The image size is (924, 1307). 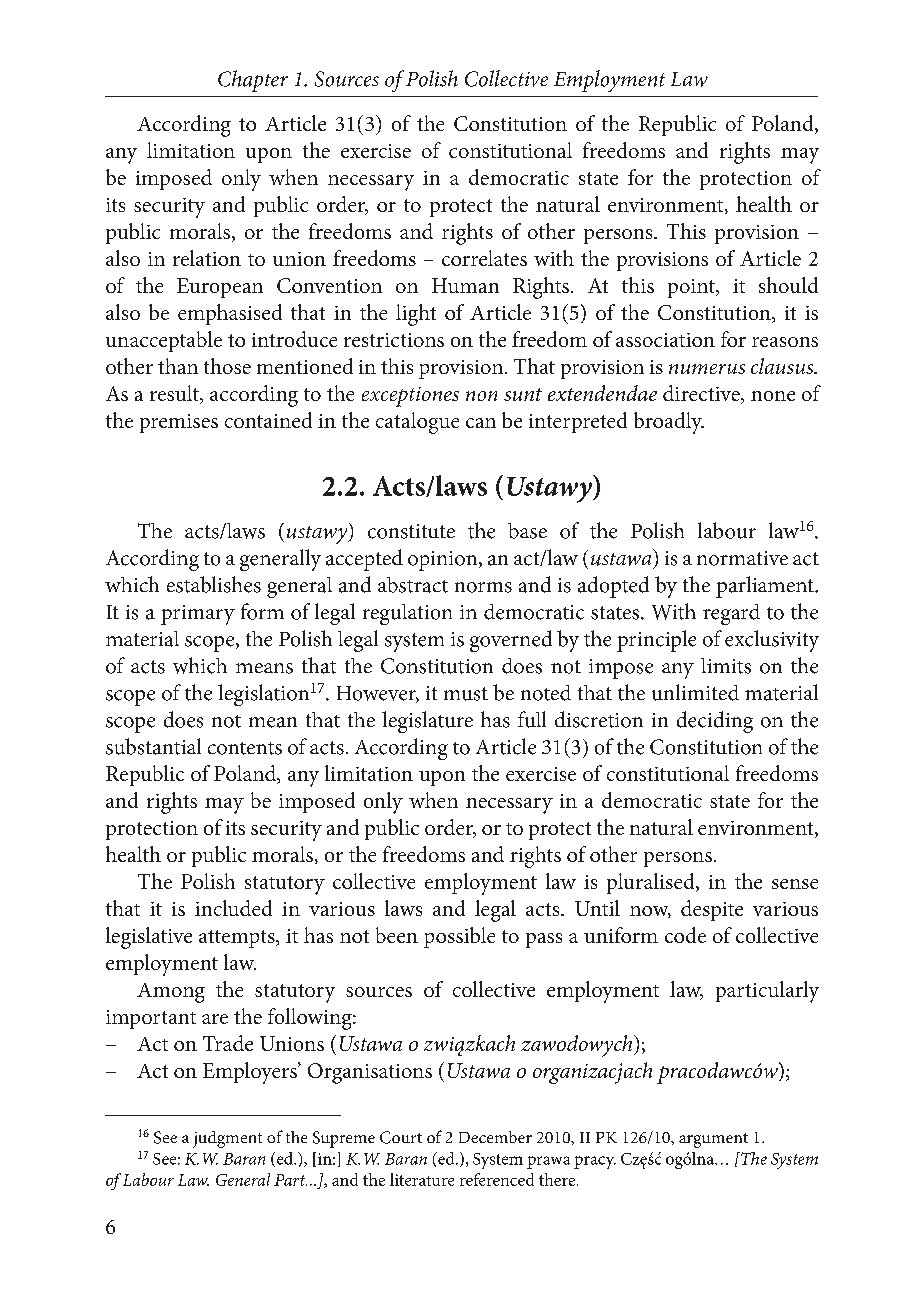 I want to click on governed, so click(x=511, y=641).
